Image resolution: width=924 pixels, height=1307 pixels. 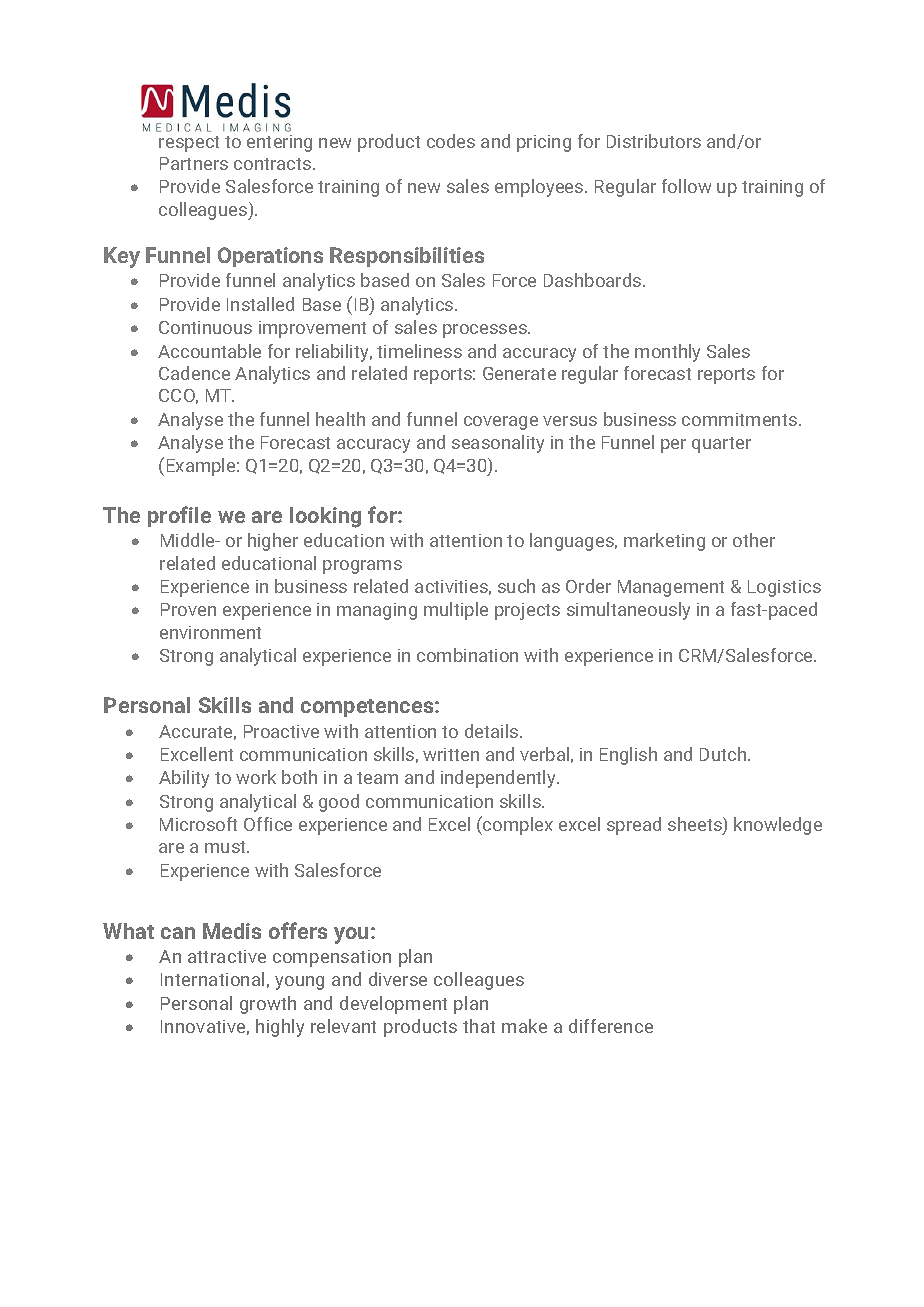 I want to click on growth, so click(x=268, y=1005).
